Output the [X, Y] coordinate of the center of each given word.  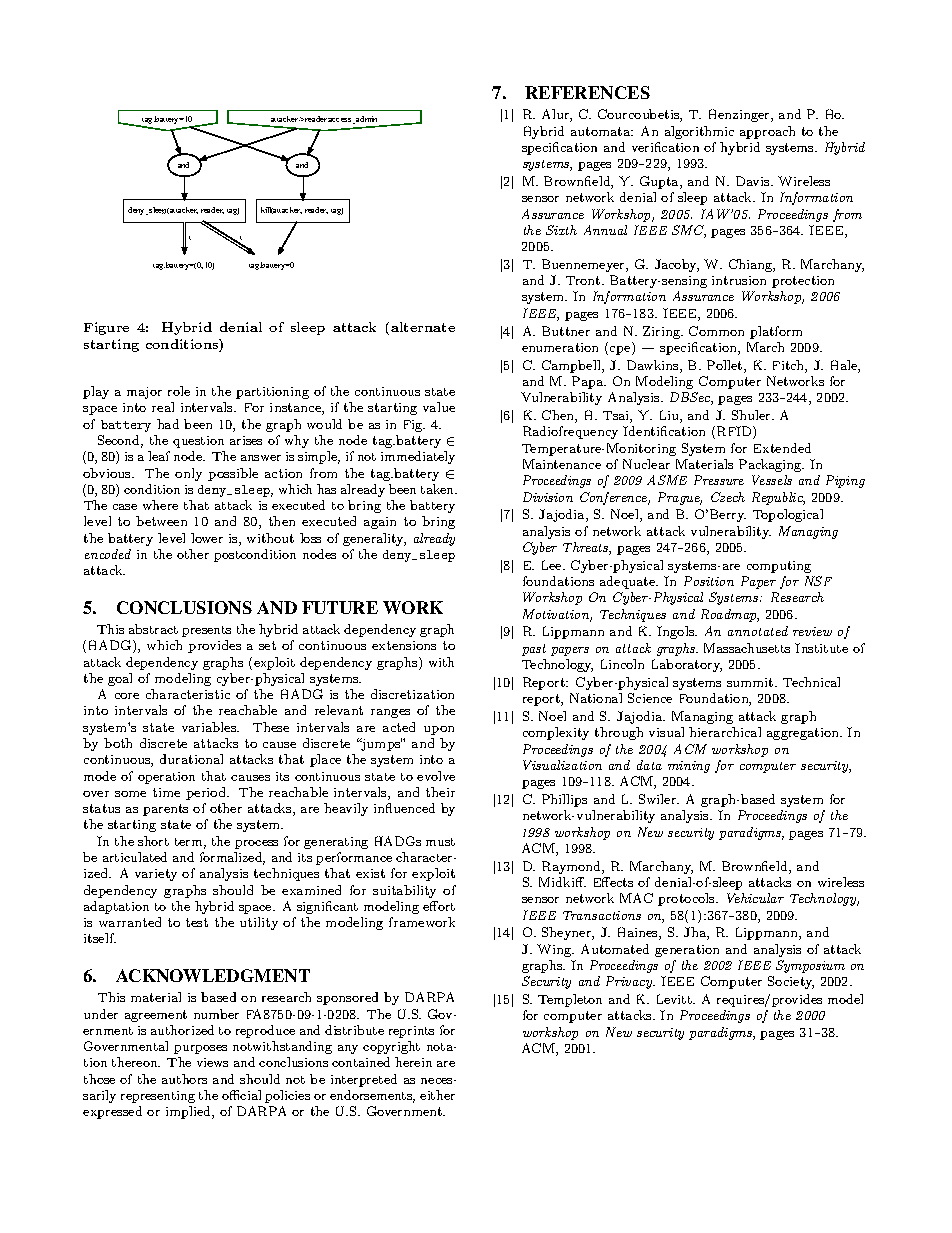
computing [779, 567]
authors [184, 1079]
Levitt [675, 999]
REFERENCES [587, 92]
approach [767, 132]
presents [206, 631]
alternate [423, 327]
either [437, 1095]
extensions [404, 645]
